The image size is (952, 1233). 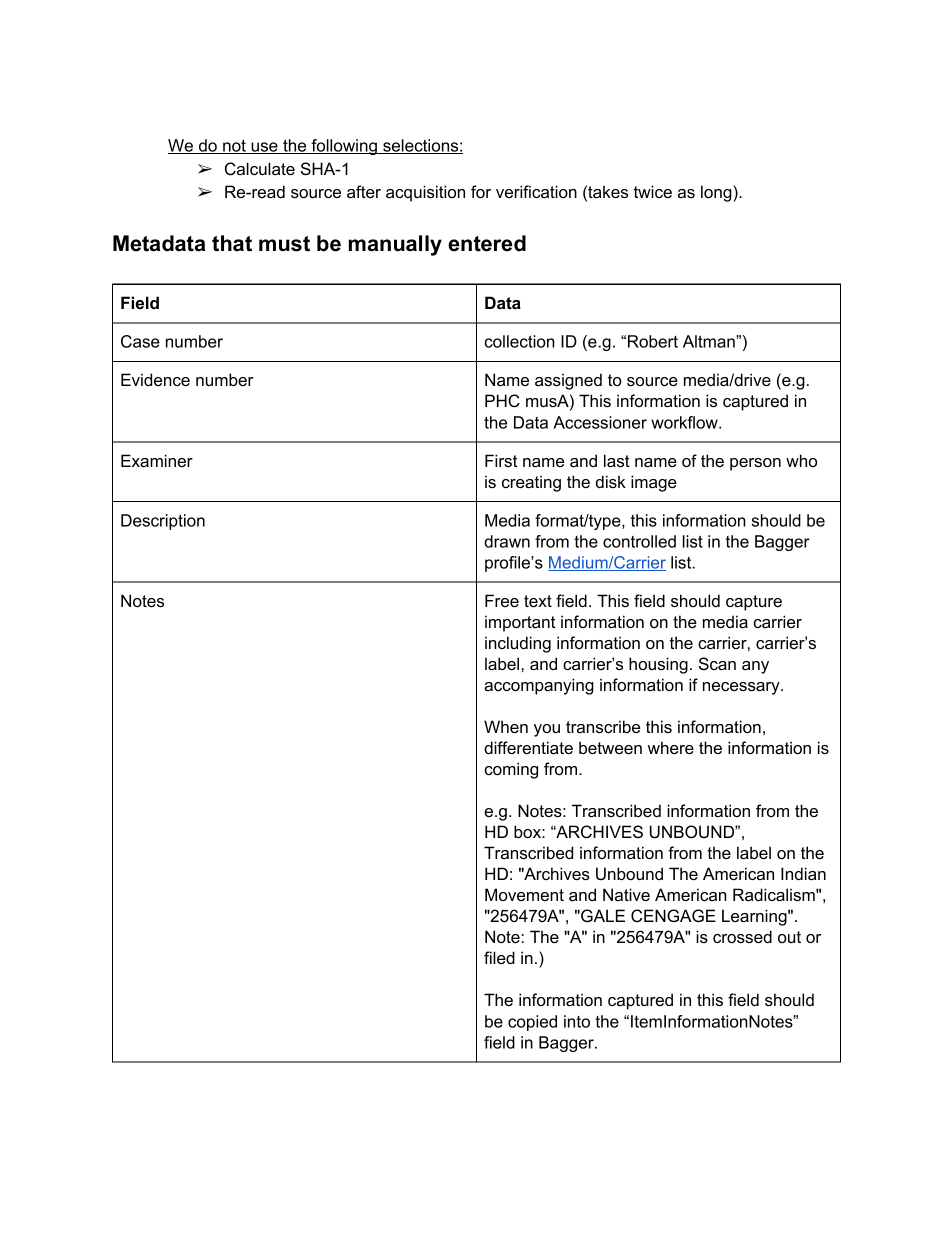 What do you see at coordinates (532, 1023) in the screenshot?
I see `copied` at bounding box center [532, 1023].
